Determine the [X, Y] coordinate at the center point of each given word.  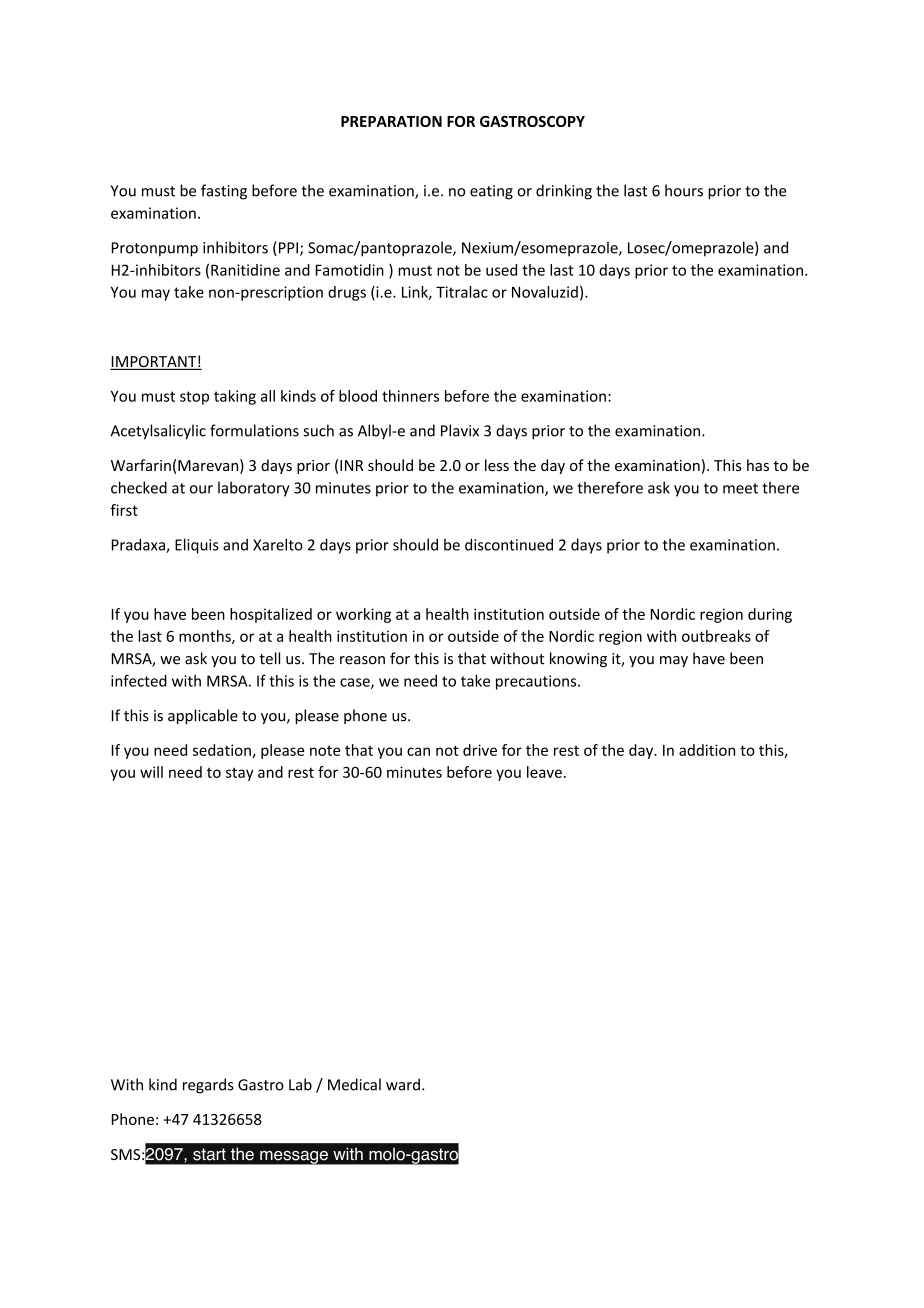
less [497, 465]
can [418, 751]
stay [240, 774]
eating [491, 192]
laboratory [253, 489]
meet [740, 488]
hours [684, 190]
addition [707, 750]
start [209, 1154]
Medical [354, 1084]
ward [403, 1084]
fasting [224, 192]
